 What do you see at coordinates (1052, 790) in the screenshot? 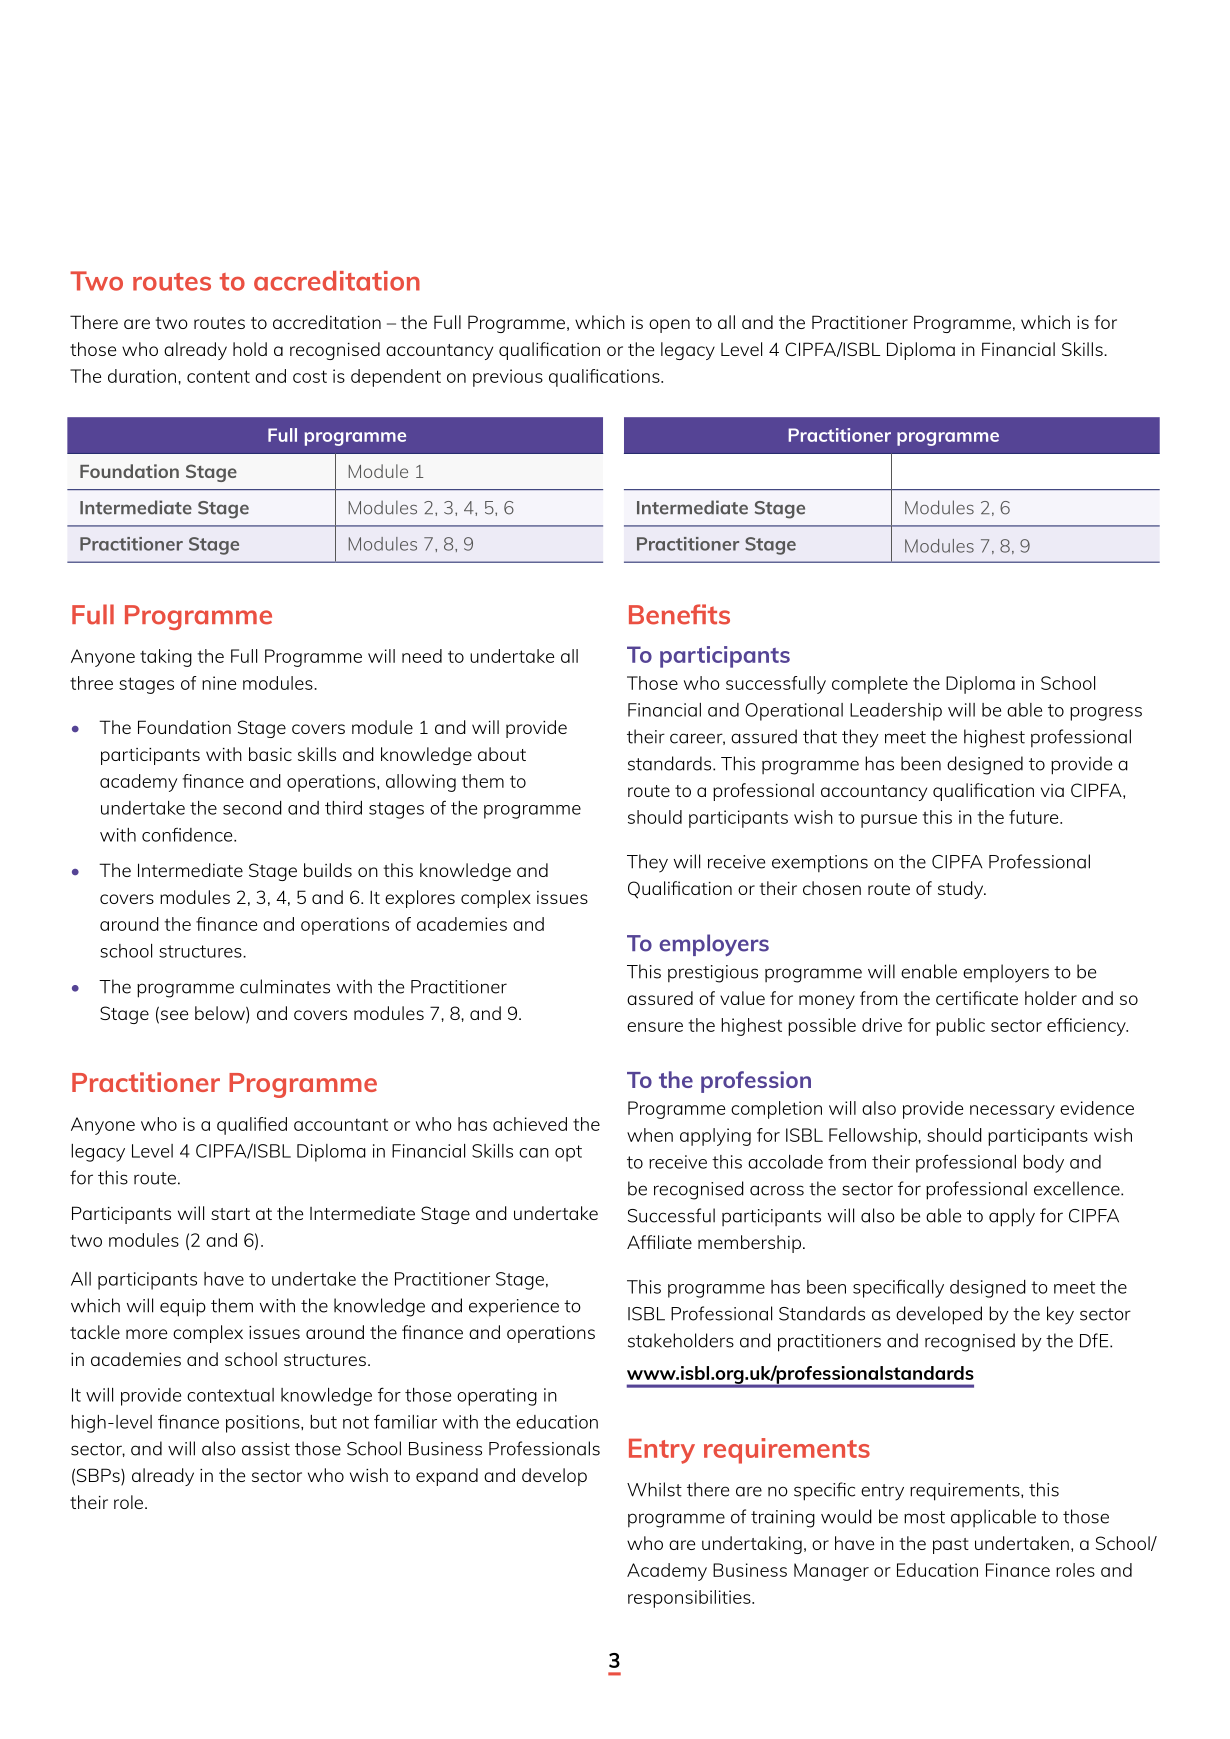
I see `via` at bounding box center [1052, 790].
